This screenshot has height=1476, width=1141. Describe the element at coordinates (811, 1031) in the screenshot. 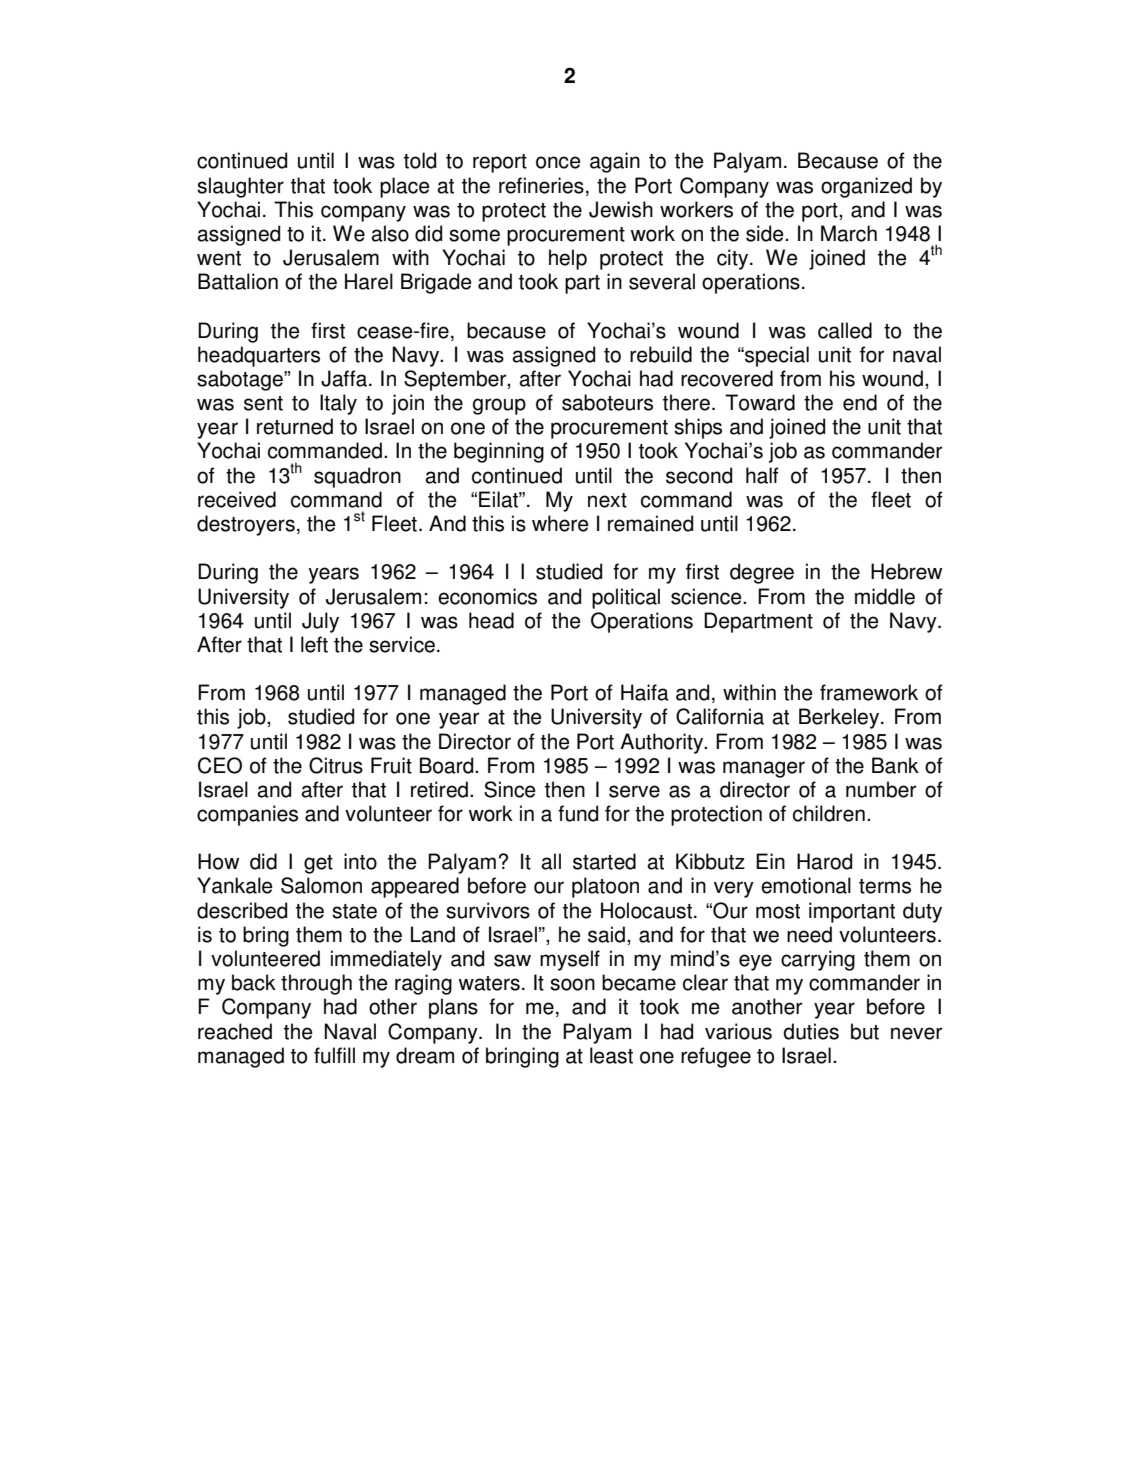

I see `duties` at that location.
